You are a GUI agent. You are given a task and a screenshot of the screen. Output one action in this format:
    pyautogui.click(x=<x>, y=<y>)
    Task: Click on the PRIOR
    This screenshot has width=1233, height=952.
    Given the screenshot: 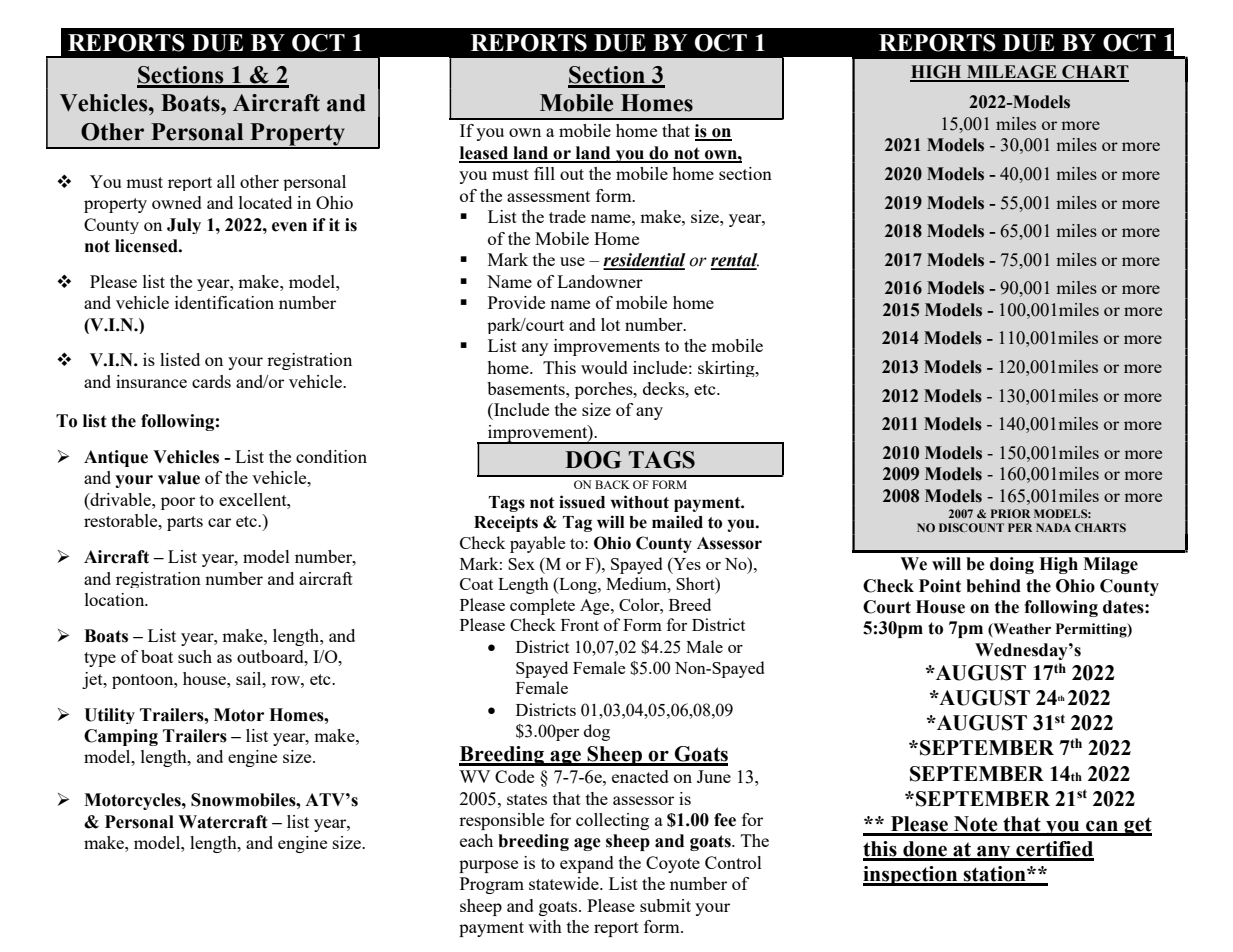 What is the action you would take?
    pyautogui.click(x=1010, y=513)
